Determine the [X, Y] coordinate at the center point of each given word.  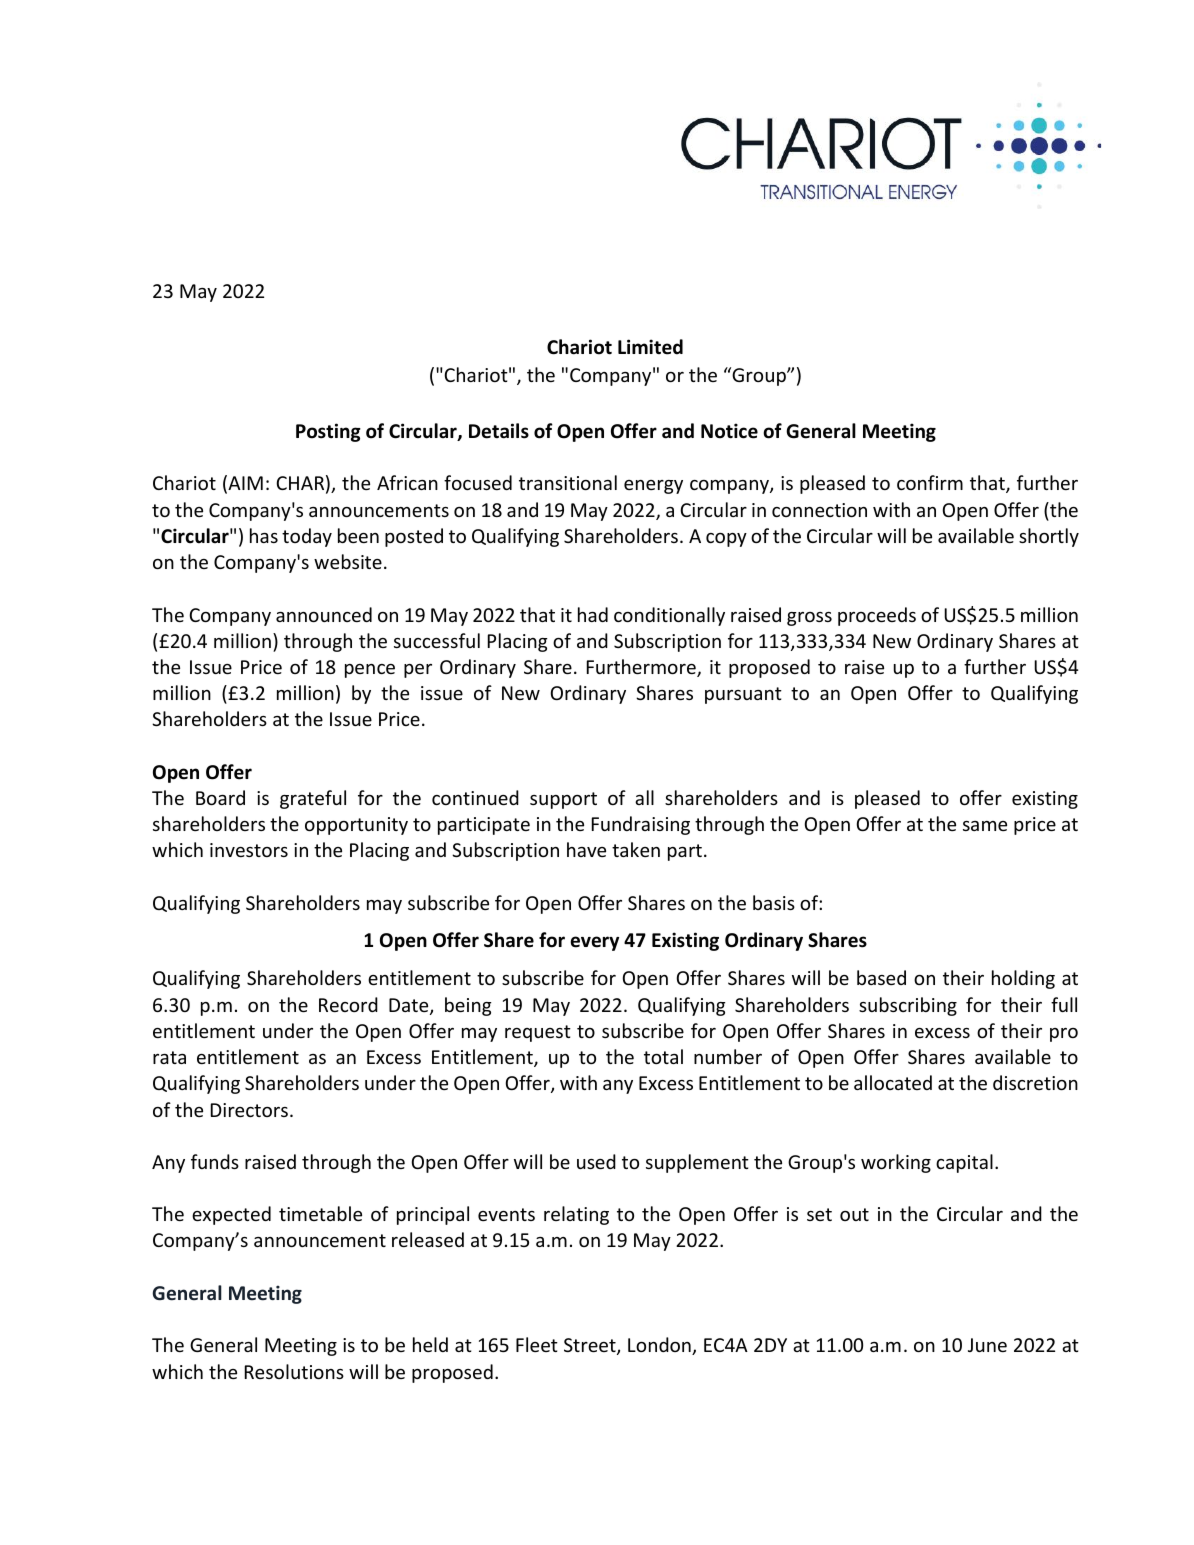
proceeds [877, 616]
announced [324, 614]
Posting [328, 432]
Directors [251, 1110]
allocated [893, 1082]
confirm [930, 482]
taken [636, 849]
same [985, 826]
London [660, 1346]
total [663, 1056]
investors [249, 850]
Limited [650, 347]
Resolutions [294, 1371]
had [593, 614]
